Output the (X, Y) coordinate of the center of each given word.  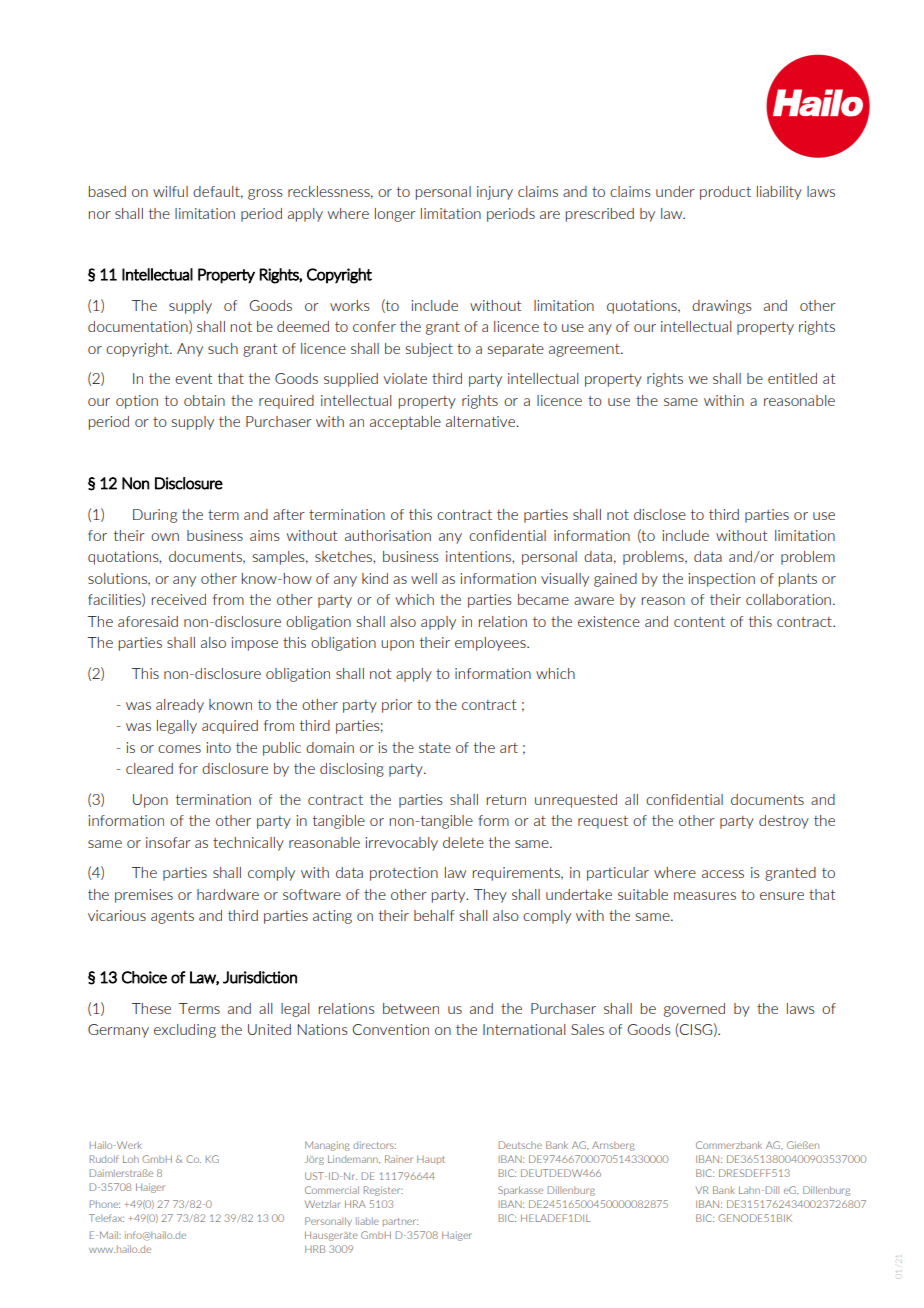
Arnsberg (613, 1146)
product (725, 193)
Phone (104, 1204)
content (699, 622)
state (435, 748)
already (180, 706)
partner (400, 1222)
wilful (170, 191)
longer (395, 215)
